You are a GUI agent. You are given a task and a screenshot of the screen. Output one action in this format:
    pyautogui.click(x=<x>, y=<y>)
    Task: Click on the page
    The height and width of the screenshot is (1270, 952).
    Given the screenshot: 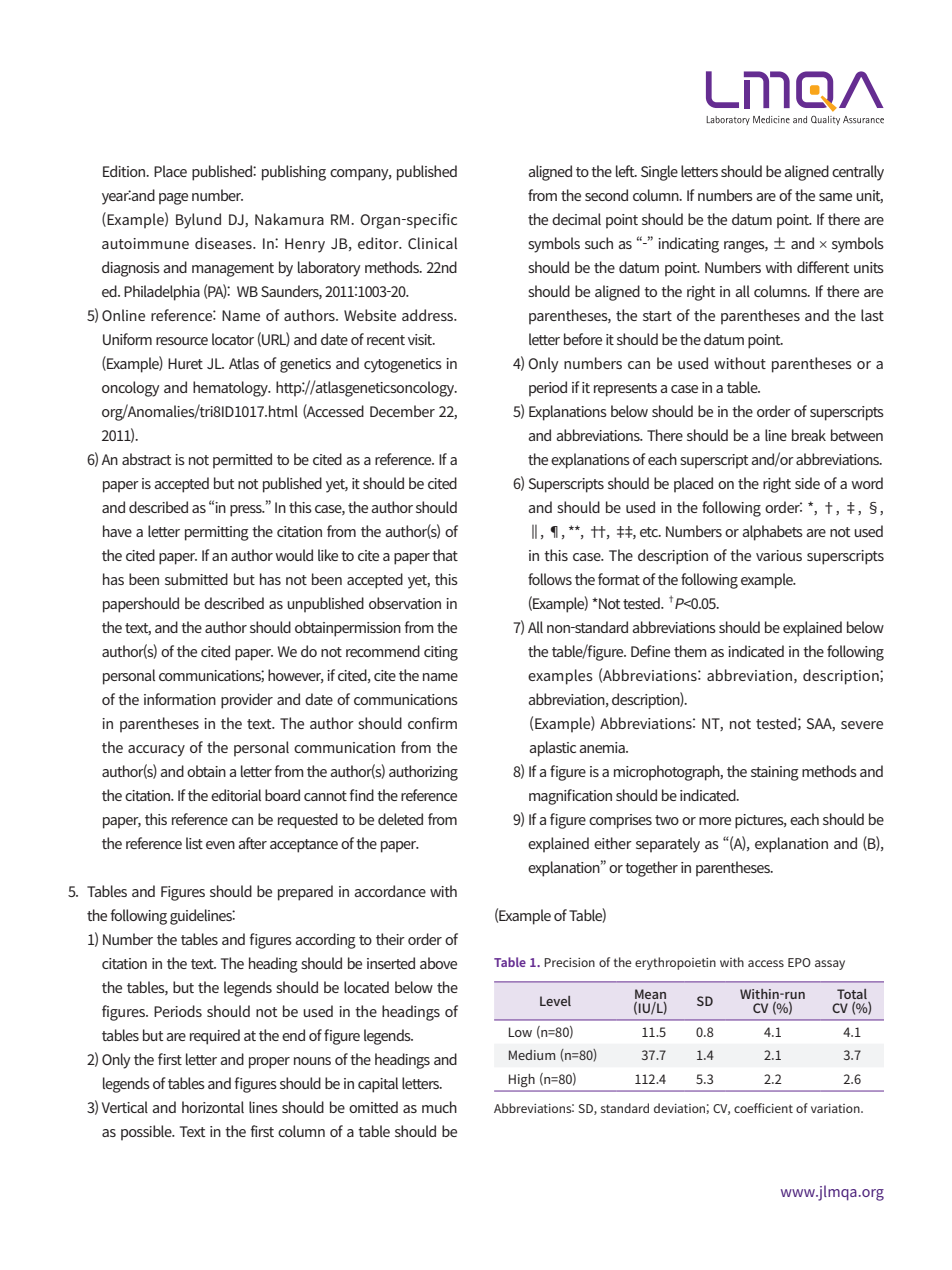 What is the action you would take?
    pyautogui.click(x=173, y=199)
